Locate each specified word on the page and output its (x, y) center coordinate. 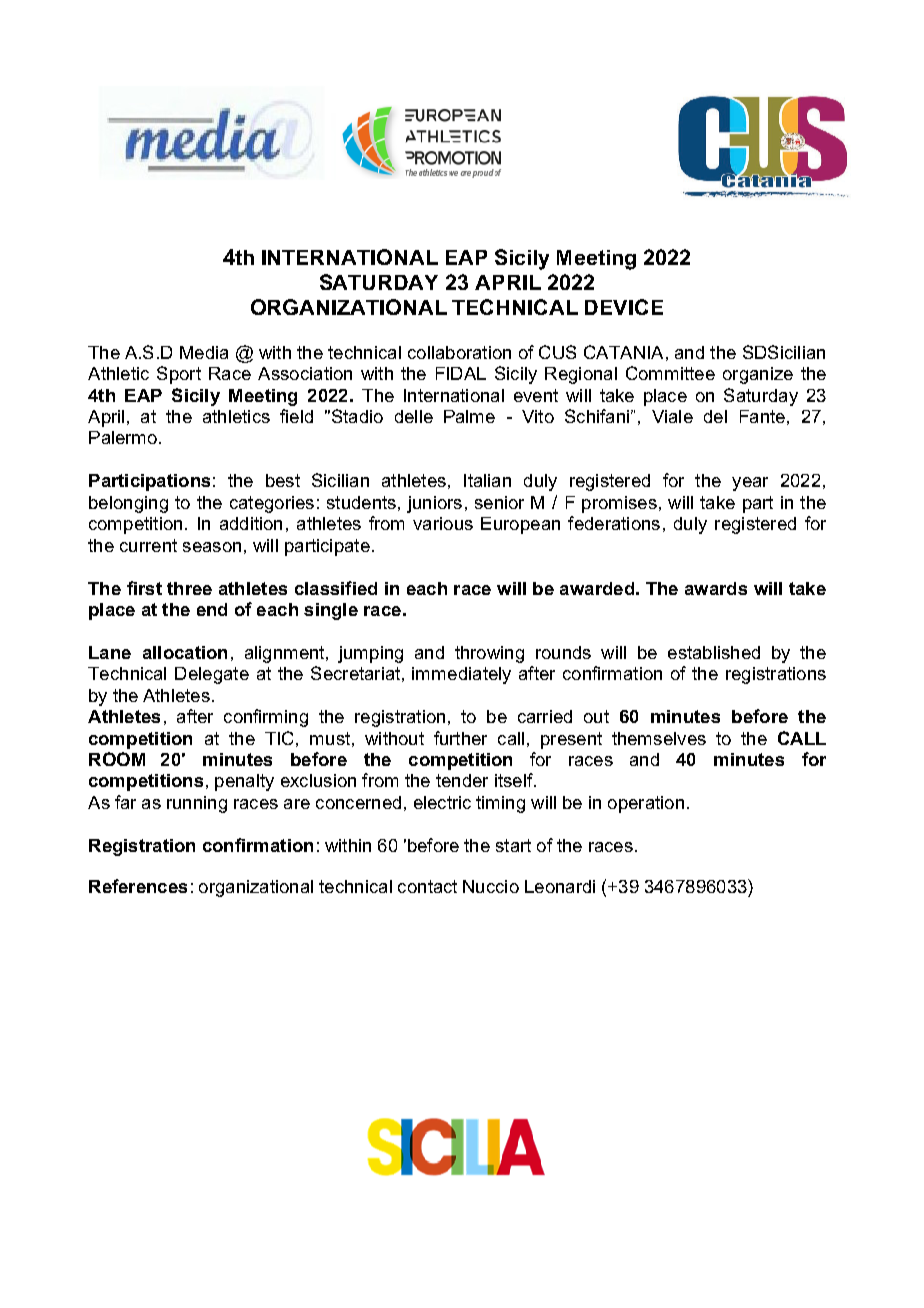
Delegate (212, 675)
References (138, 886)
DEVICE (624, 307)
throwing (489, 654)
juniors (434, 504)
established (714, 652)
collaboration (459, 352)
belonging (128, 504)
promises (619, 504)
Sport (179, 375)
